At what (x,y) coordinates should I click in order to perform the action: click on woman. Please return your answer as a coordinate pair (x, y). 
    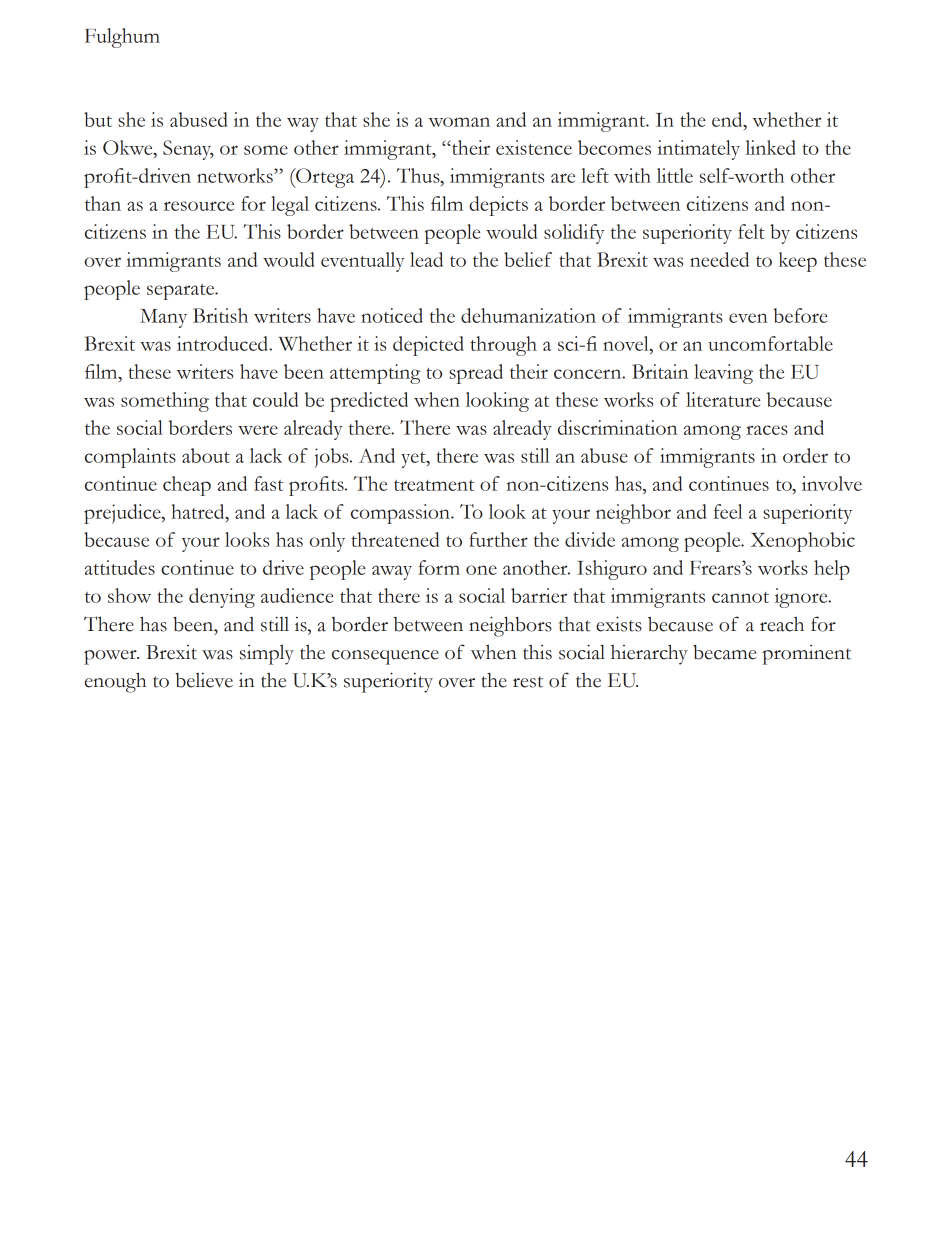
    Looking at the image, I should click on (459, 122).
